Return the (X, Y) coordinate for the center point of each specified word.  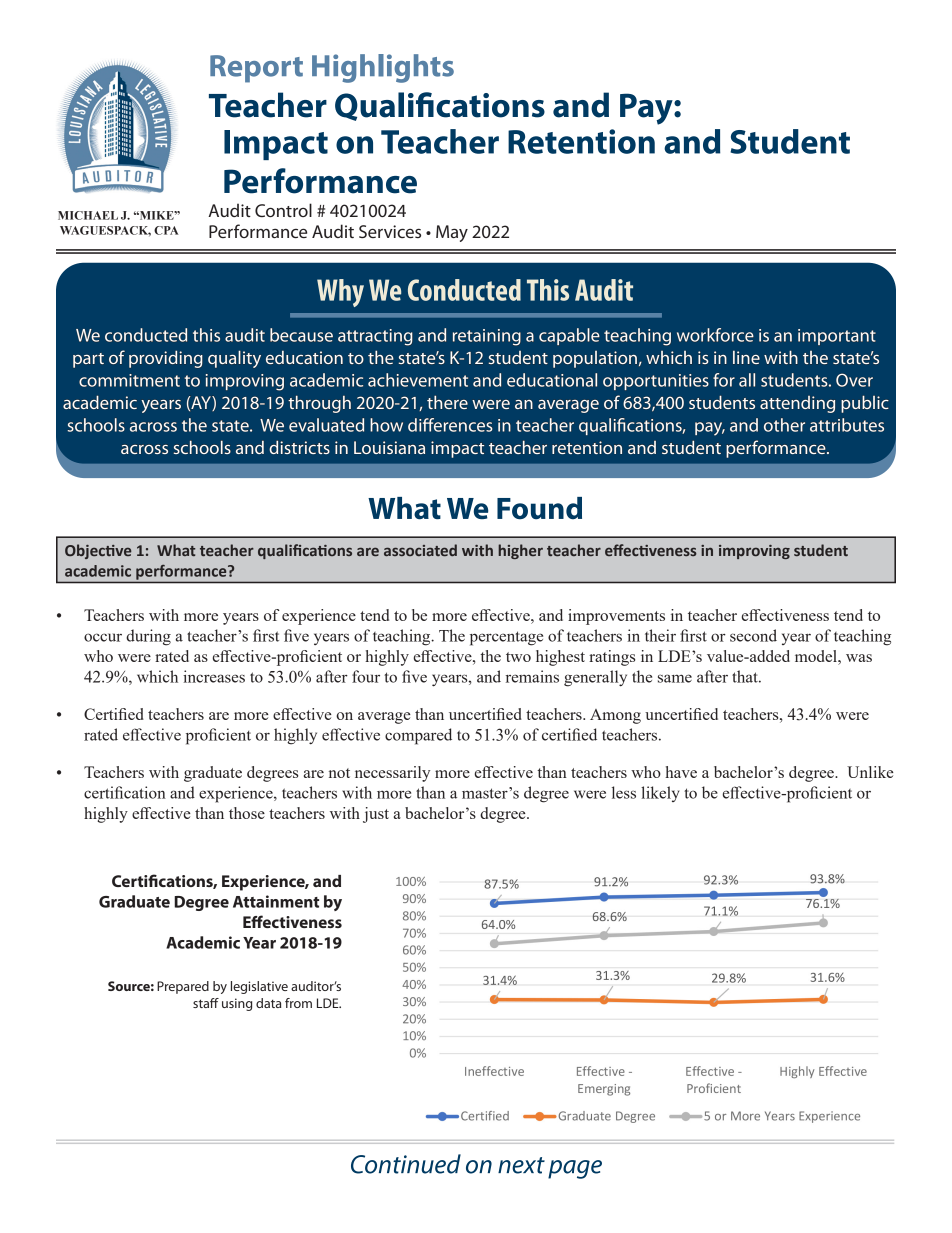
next (521, 1165)
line (746, 357)
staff (206, 1003)
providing (166, 359)
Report (256, 69)
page (575, 1169)
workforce (715, 335)
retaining (487, 337)
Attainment (276, 901)
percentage (506, 638)
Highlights (383, 68)
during (148, 637)
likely (660, 794)
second (753, 635)
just (376, 815)
